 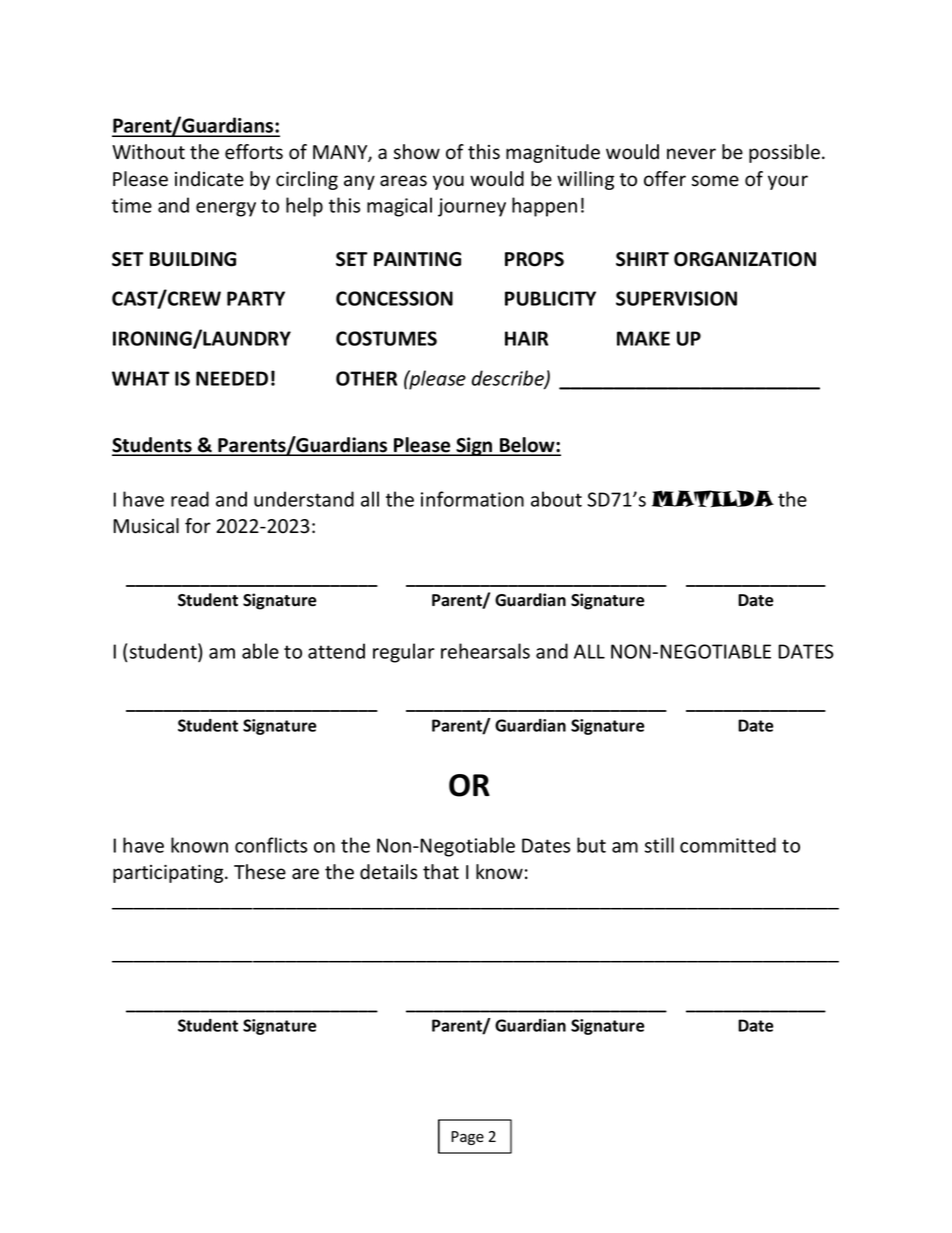 I want to click on details, so click(x=388, y=872).
